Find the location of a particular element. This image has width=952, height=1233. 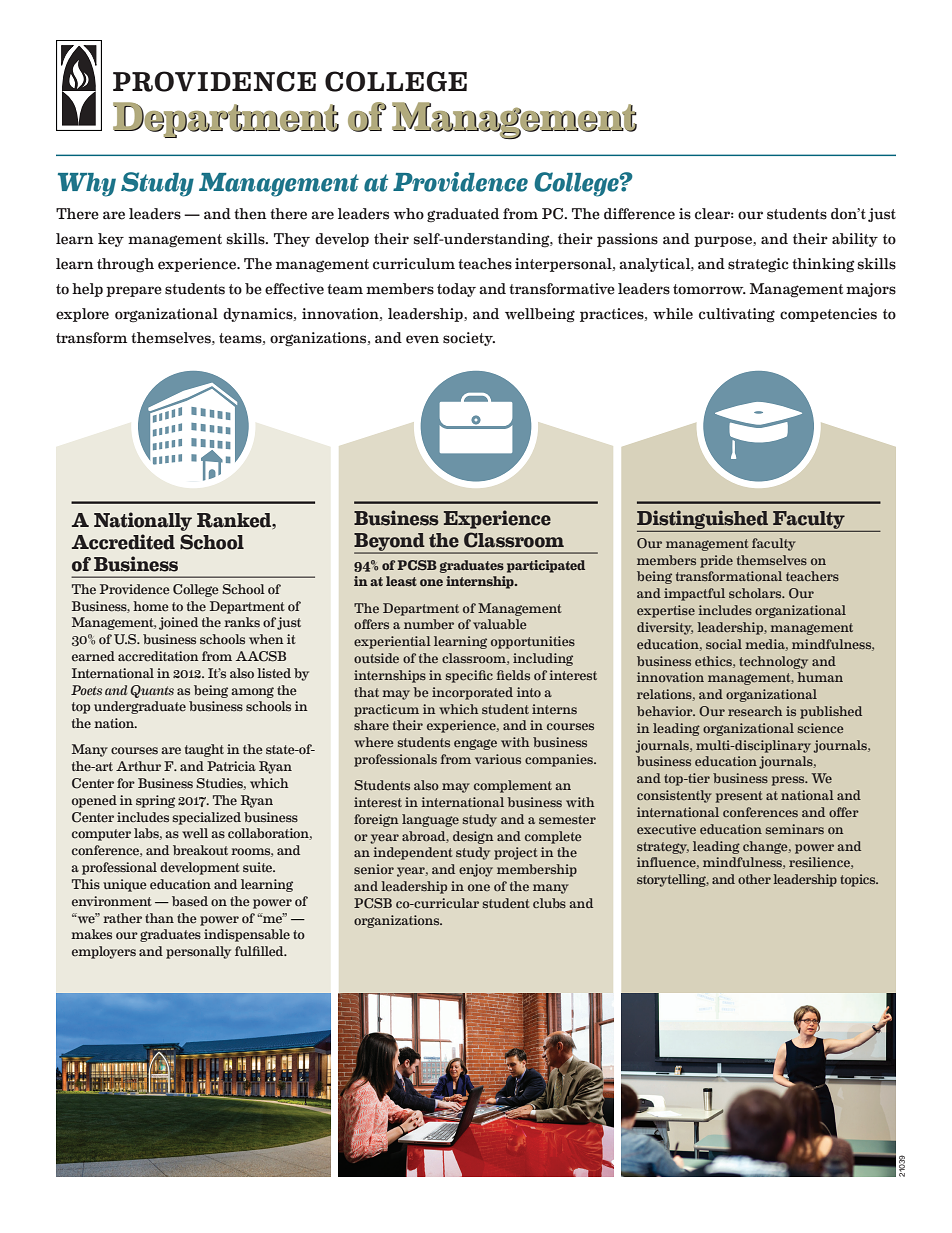

joined is located at coordinates (178, 623).
